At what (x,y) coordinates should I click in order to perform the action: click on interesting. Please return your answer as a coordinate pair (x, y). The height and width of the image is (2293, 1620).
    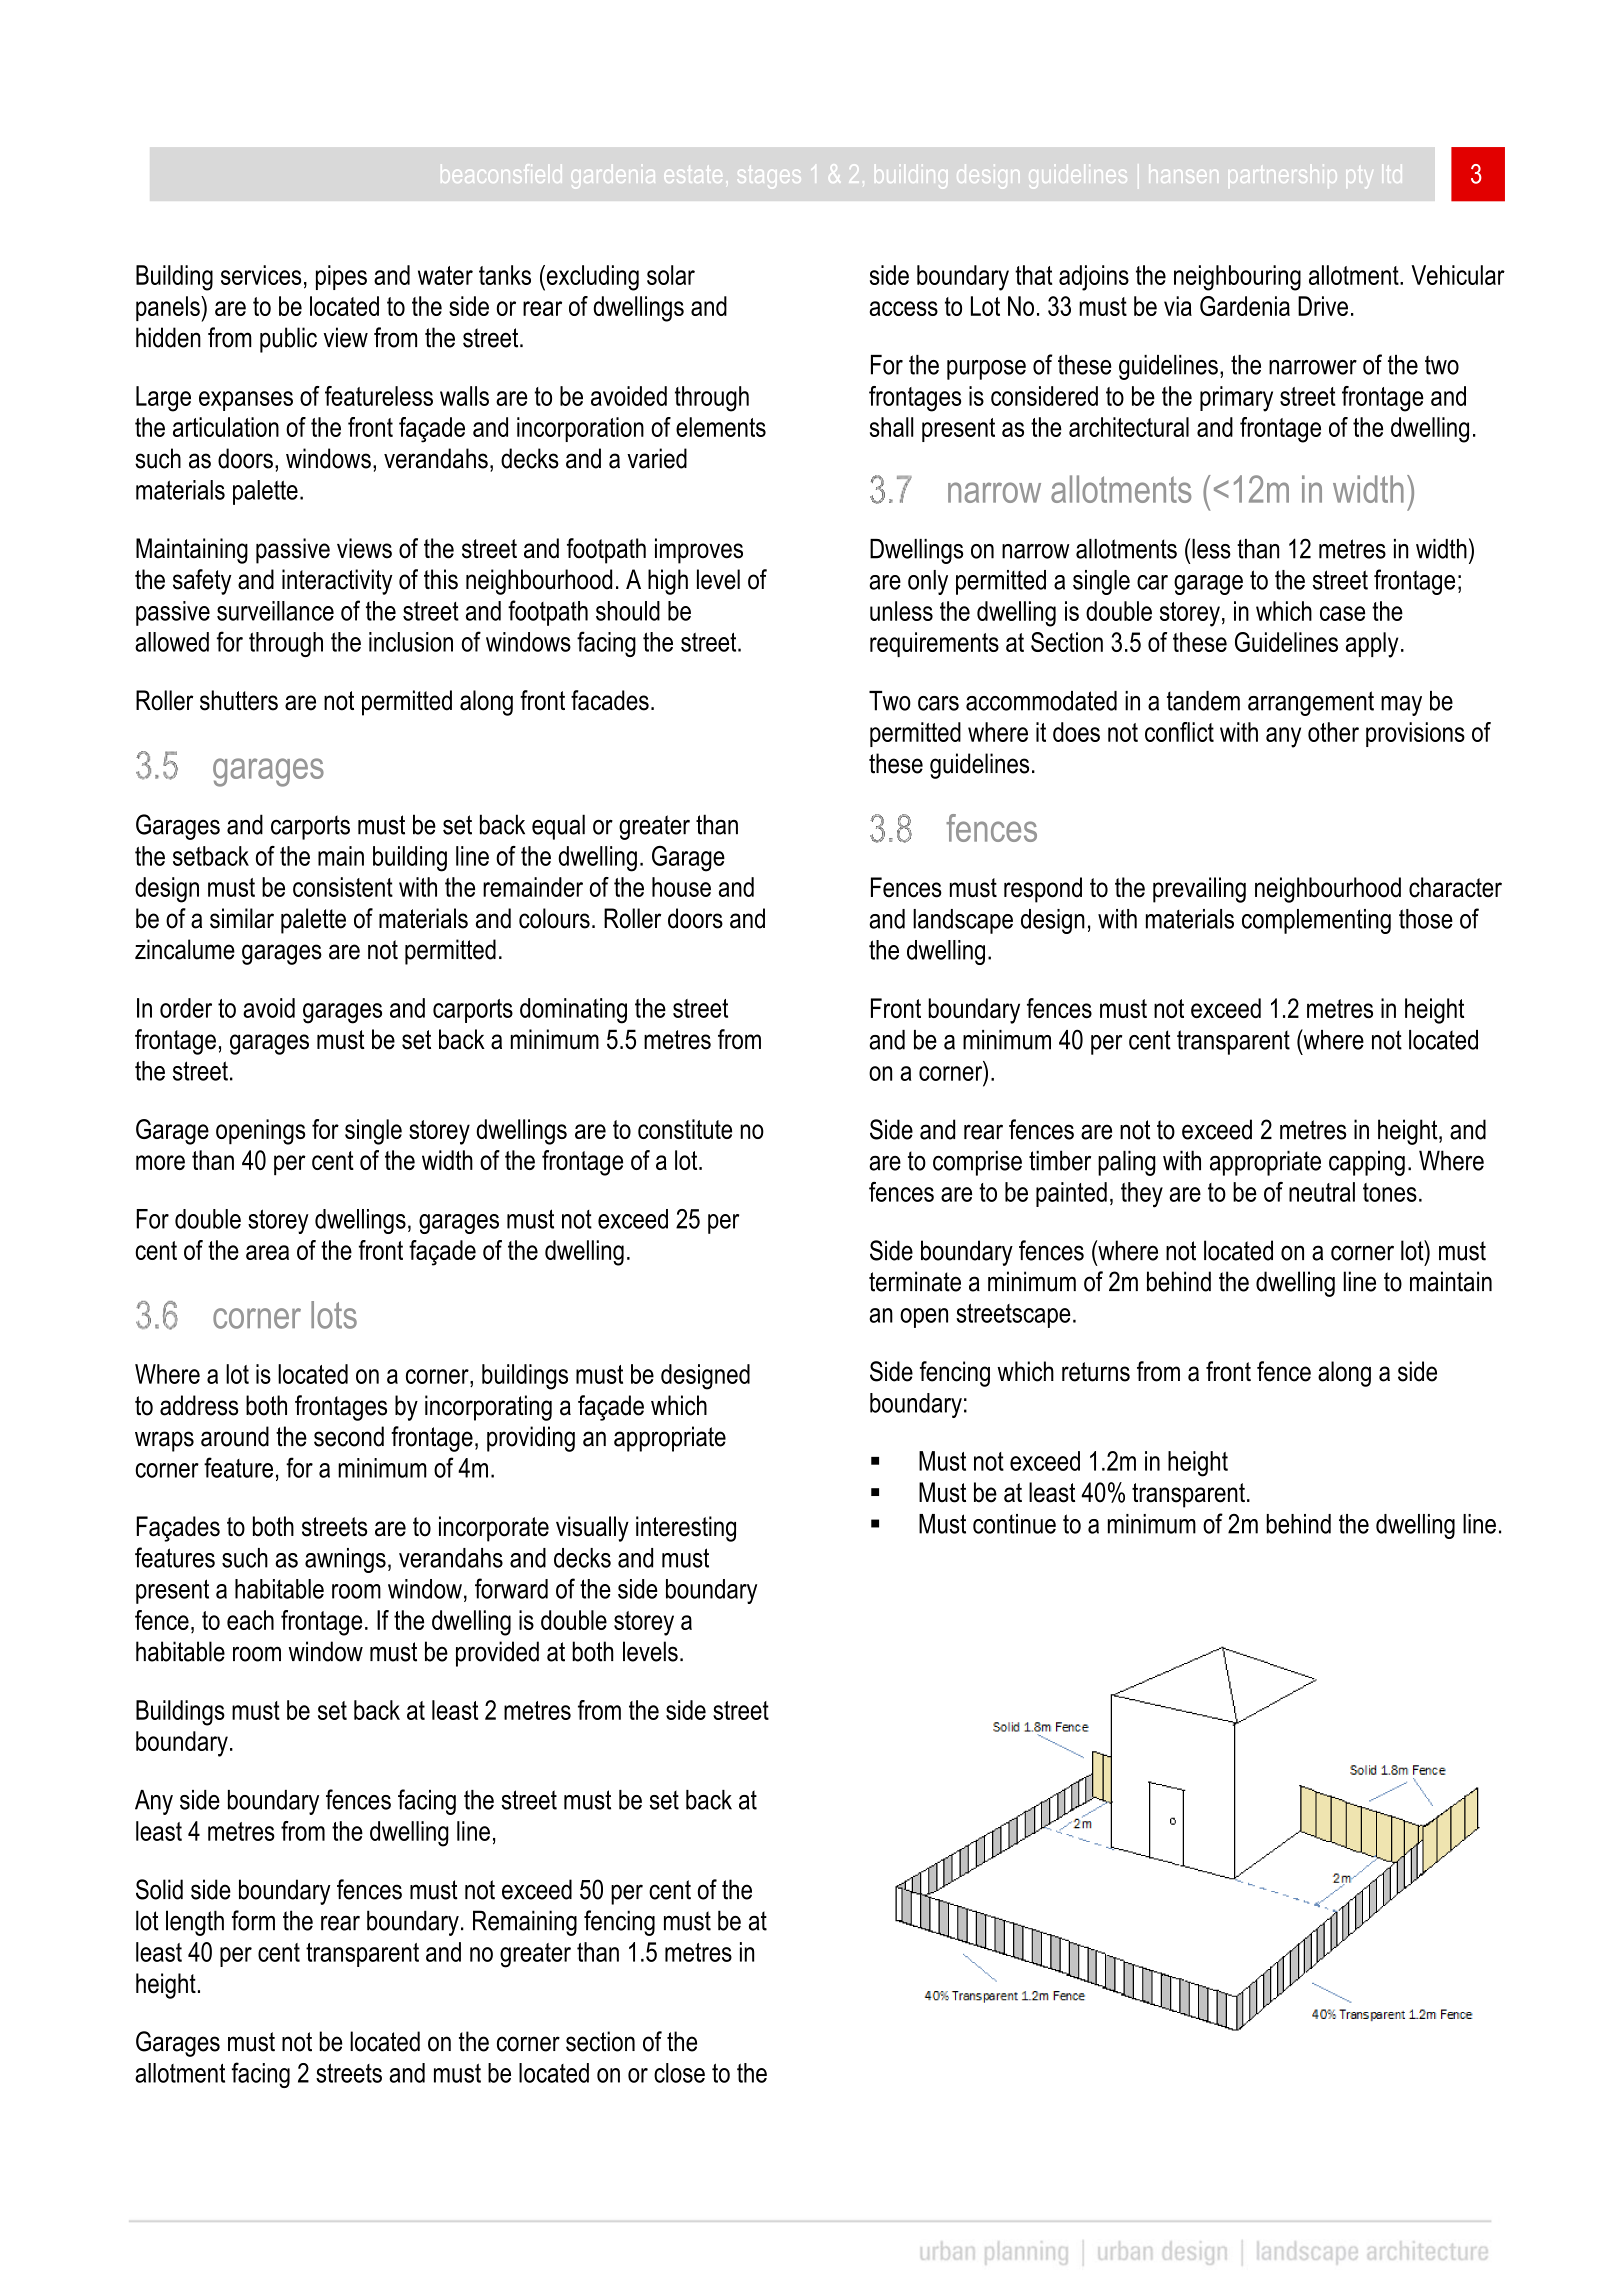
    Looking at the image, I should click on (686, 1529).
